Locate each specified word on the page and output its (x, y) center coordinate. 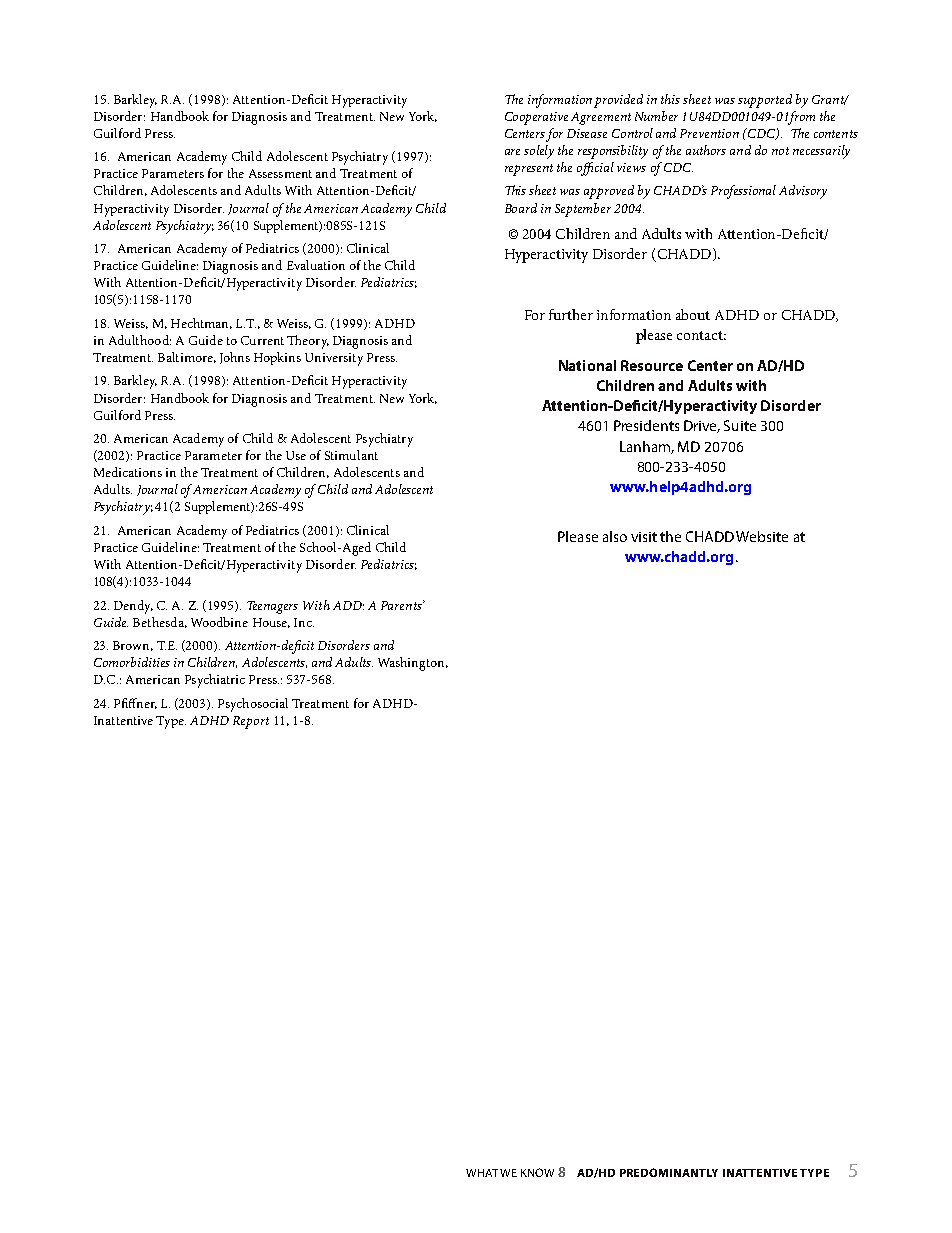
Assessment (280, 173)
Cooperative (536, 118)
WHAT (482, 1173)
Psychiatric (215, 681)
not (780, 151)
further (571, 314)
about (693, 314)
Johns (235, 358)
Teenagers (272, 607)
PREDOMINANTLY (669, 1172)
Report (251, 722)
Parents (402, 605)
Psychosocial (253, 705)
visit (644, 537)
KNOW (537, 1172)
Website (762, 536)
